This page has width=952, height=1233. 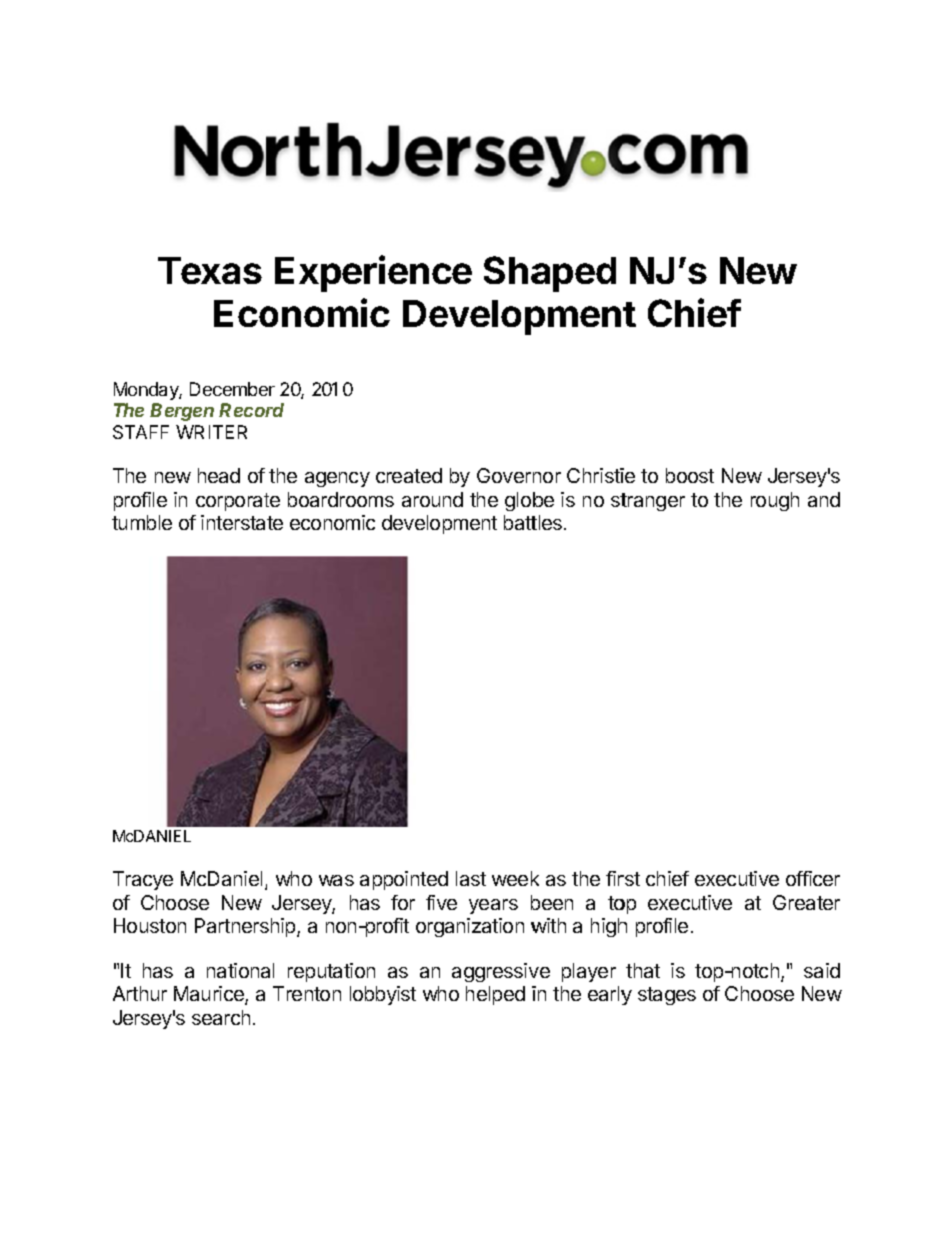 I want to click on tumble, so click(x=142, y=522).
